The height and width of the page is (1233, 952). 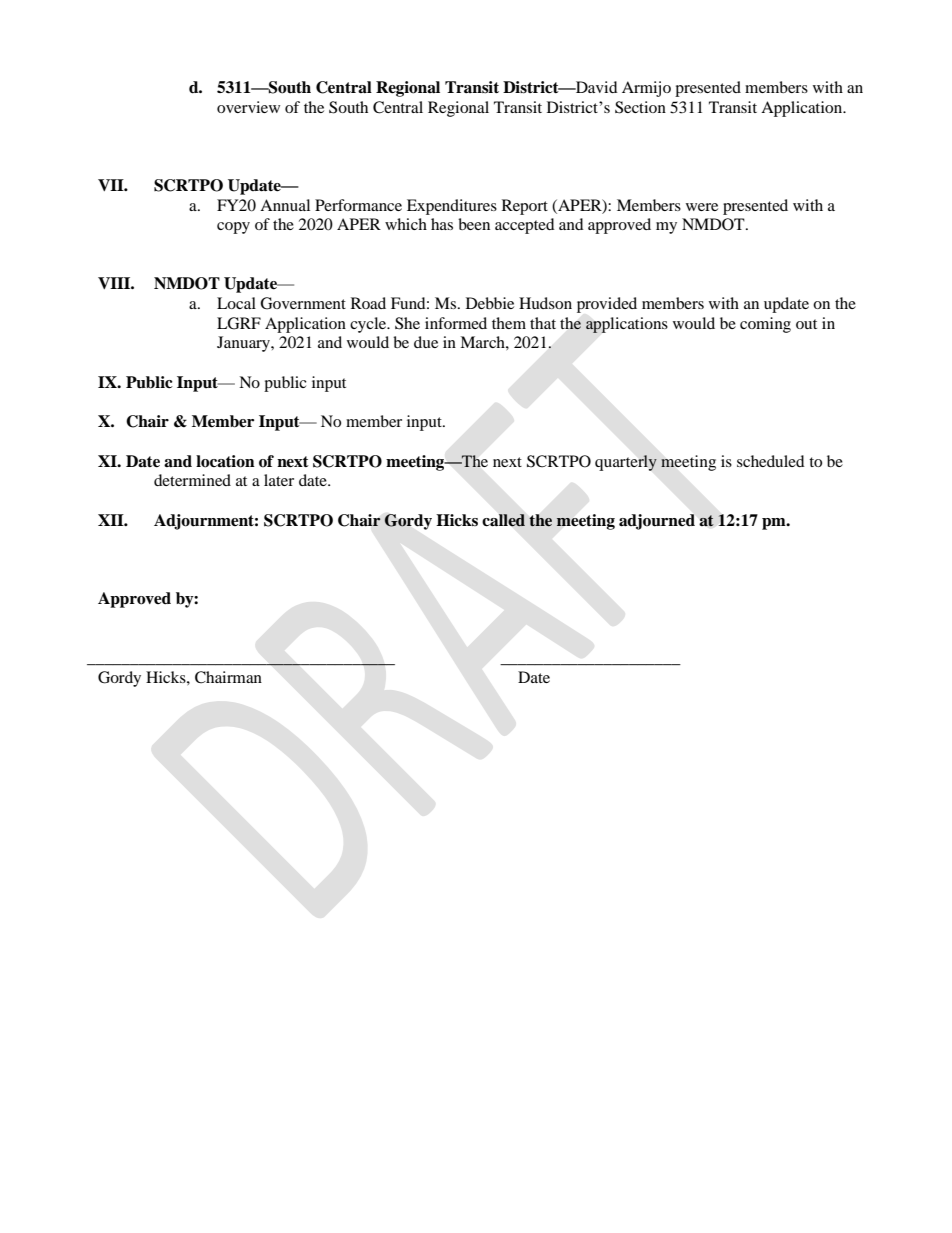 I want to click on provided, so click(x=607, y=305).
